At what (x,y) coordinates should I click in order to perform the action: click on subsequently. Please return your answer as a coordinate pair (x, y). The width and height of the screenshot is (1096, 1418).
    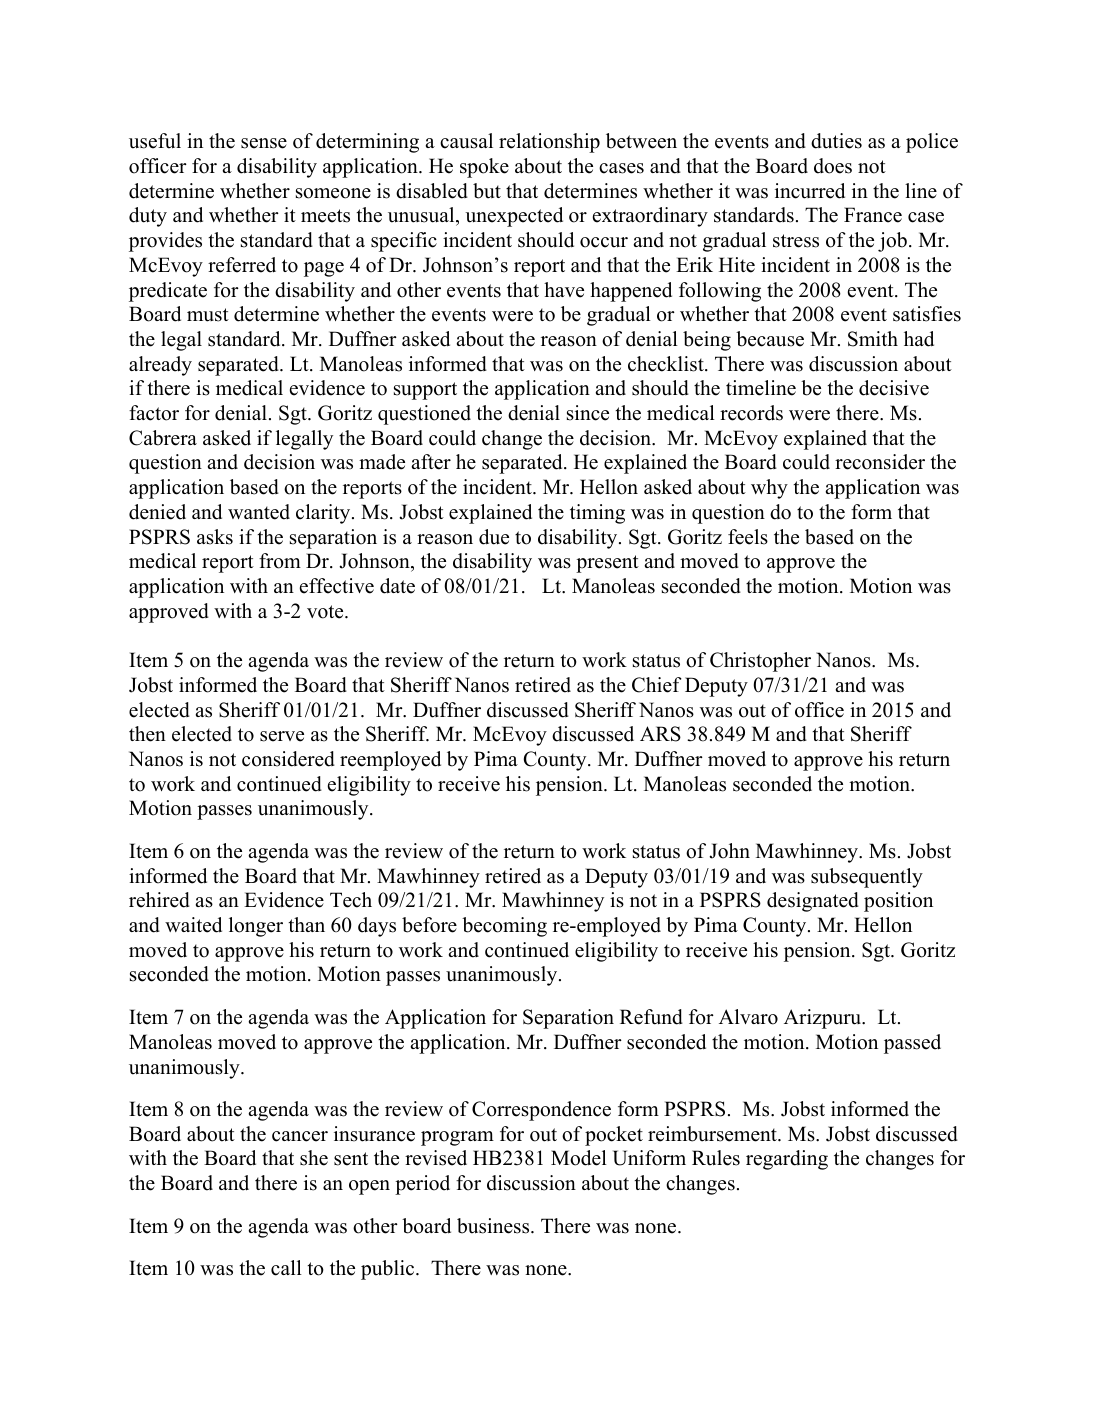
    Looking at the image, I should click on (867, 878).
